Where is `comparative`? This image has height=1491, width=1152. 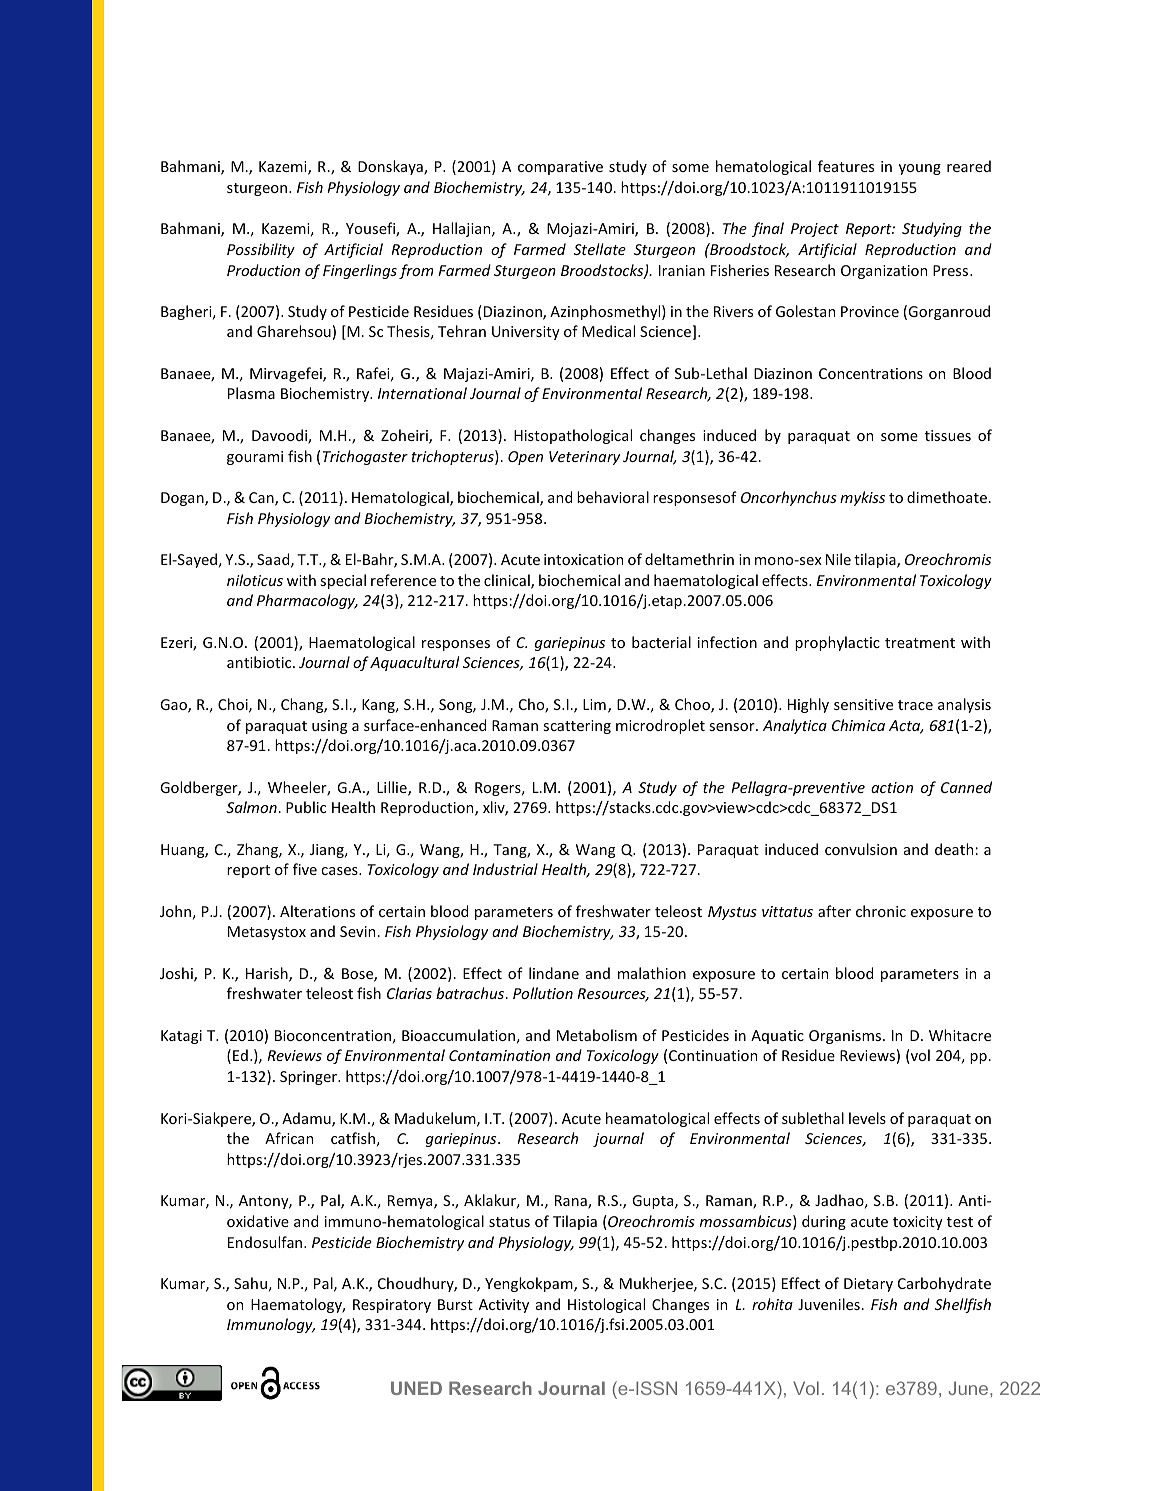
comparative is located at coordinates (560, 168).
